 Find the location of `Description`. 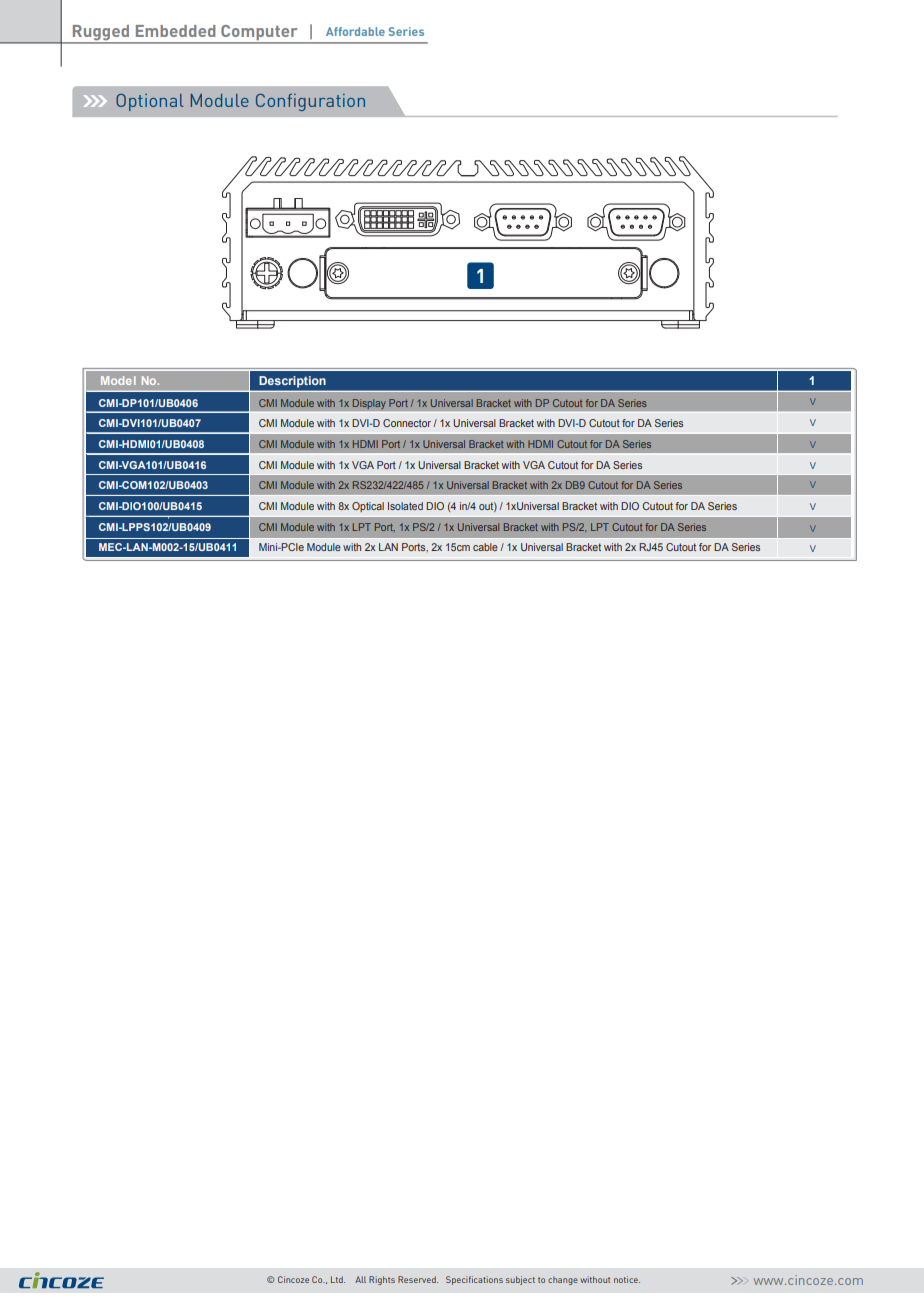

Description is located at coordinates (292, 381).
